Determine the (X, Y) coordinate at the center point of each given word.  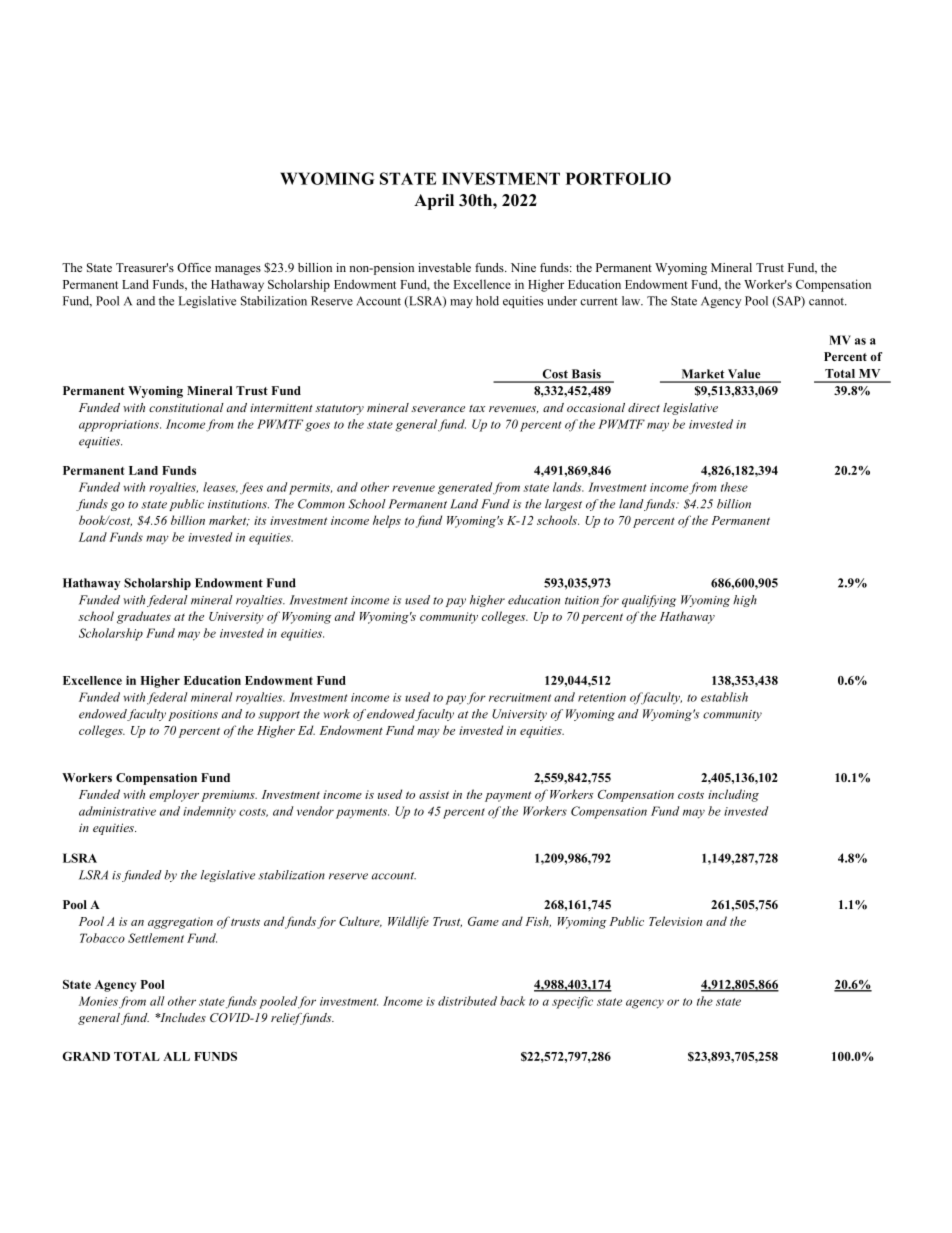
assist (434, 794)
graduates (144, 617)
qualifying (649, 601)
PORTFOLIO (618, 178)
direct (644, 407)
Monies (98, 1001)
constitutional (186, 407)
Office (194, 267)
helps (387, 521)
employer (174, 795)
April (434, 202)
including (733, 795)
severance (438, 409)
